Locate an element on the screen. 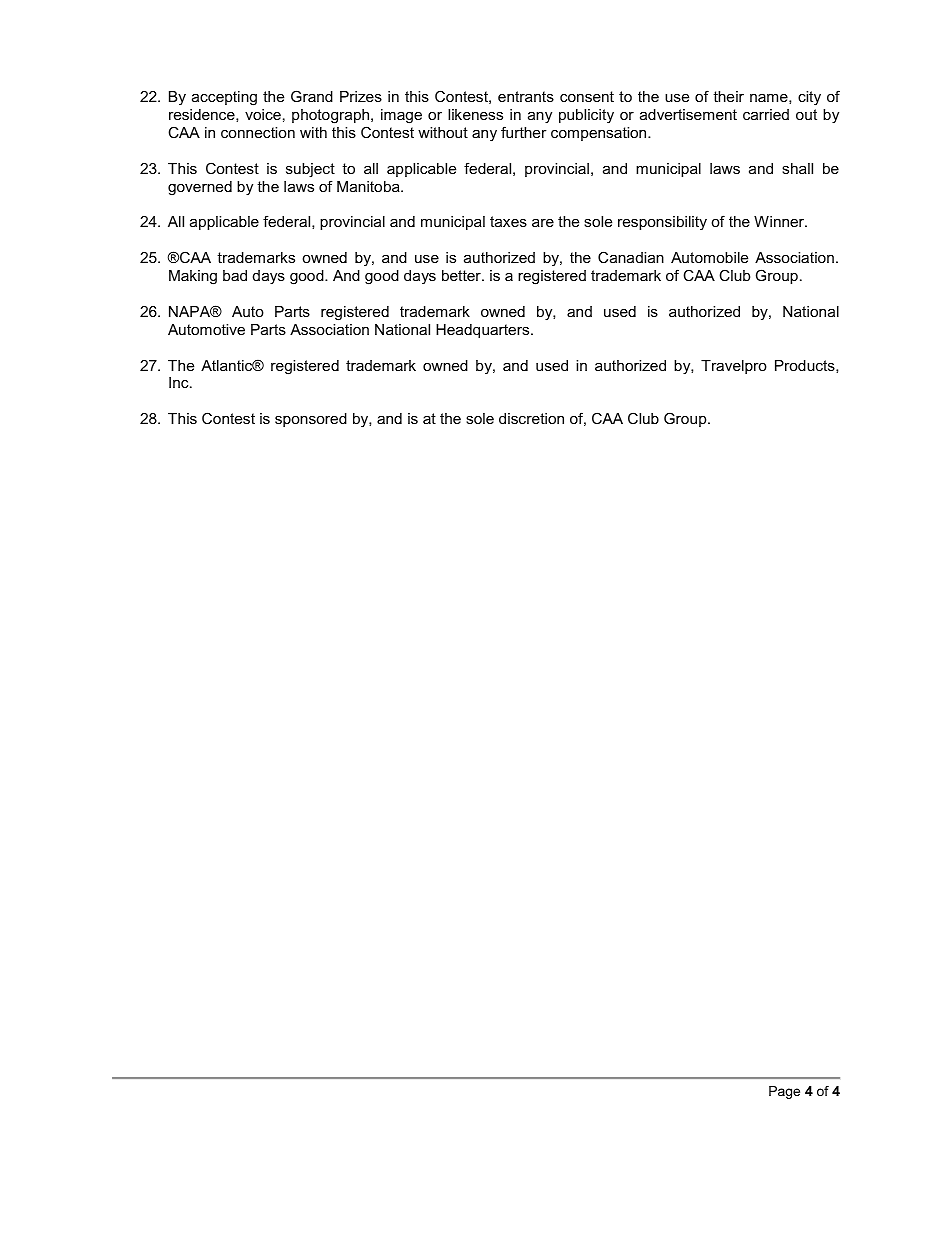 The image size is (952, 1233). discretion is located at coordinates (531, 418).
